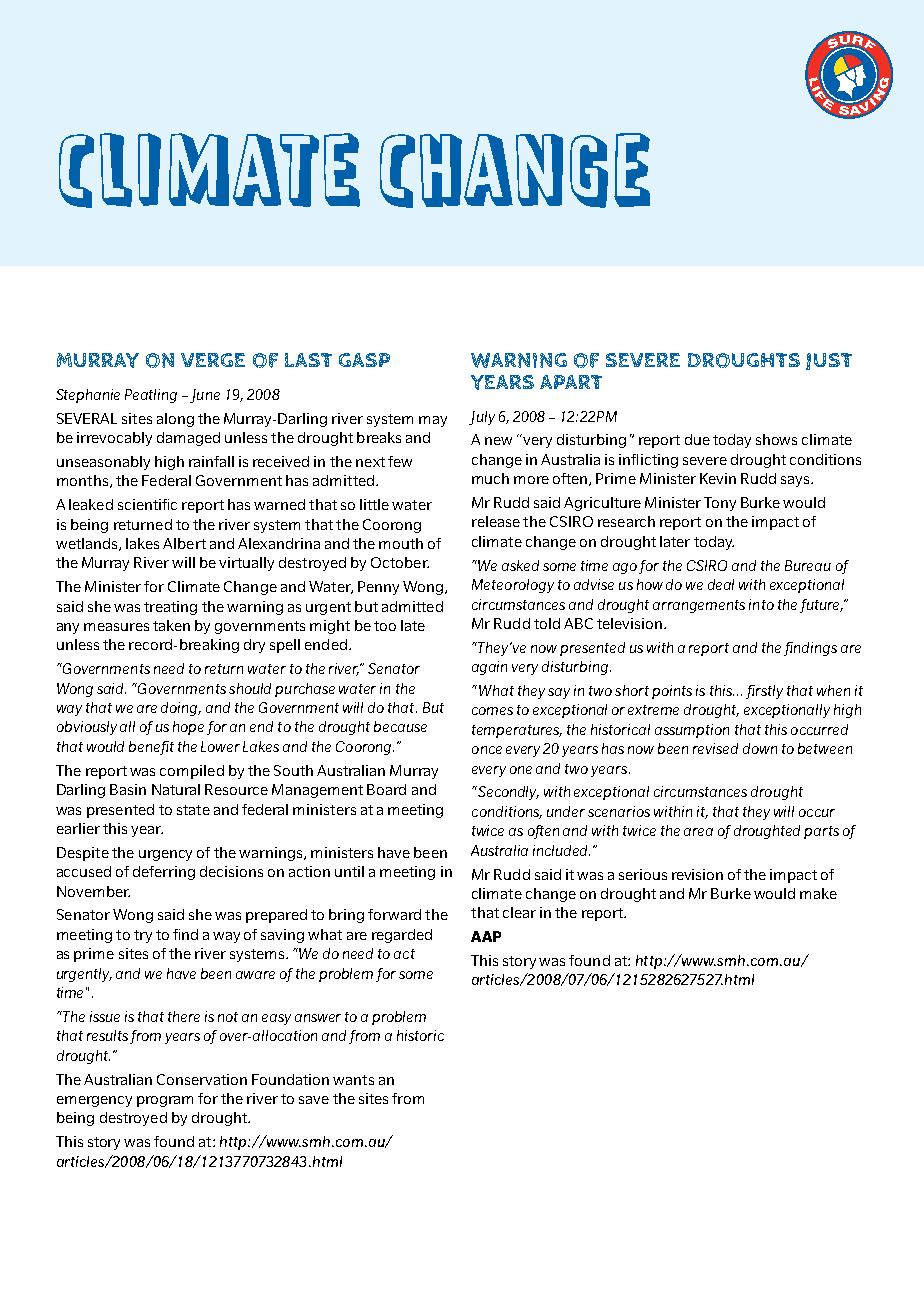 This document has width=924, height=1310. I want to click on firstly, so click(764, 692).
